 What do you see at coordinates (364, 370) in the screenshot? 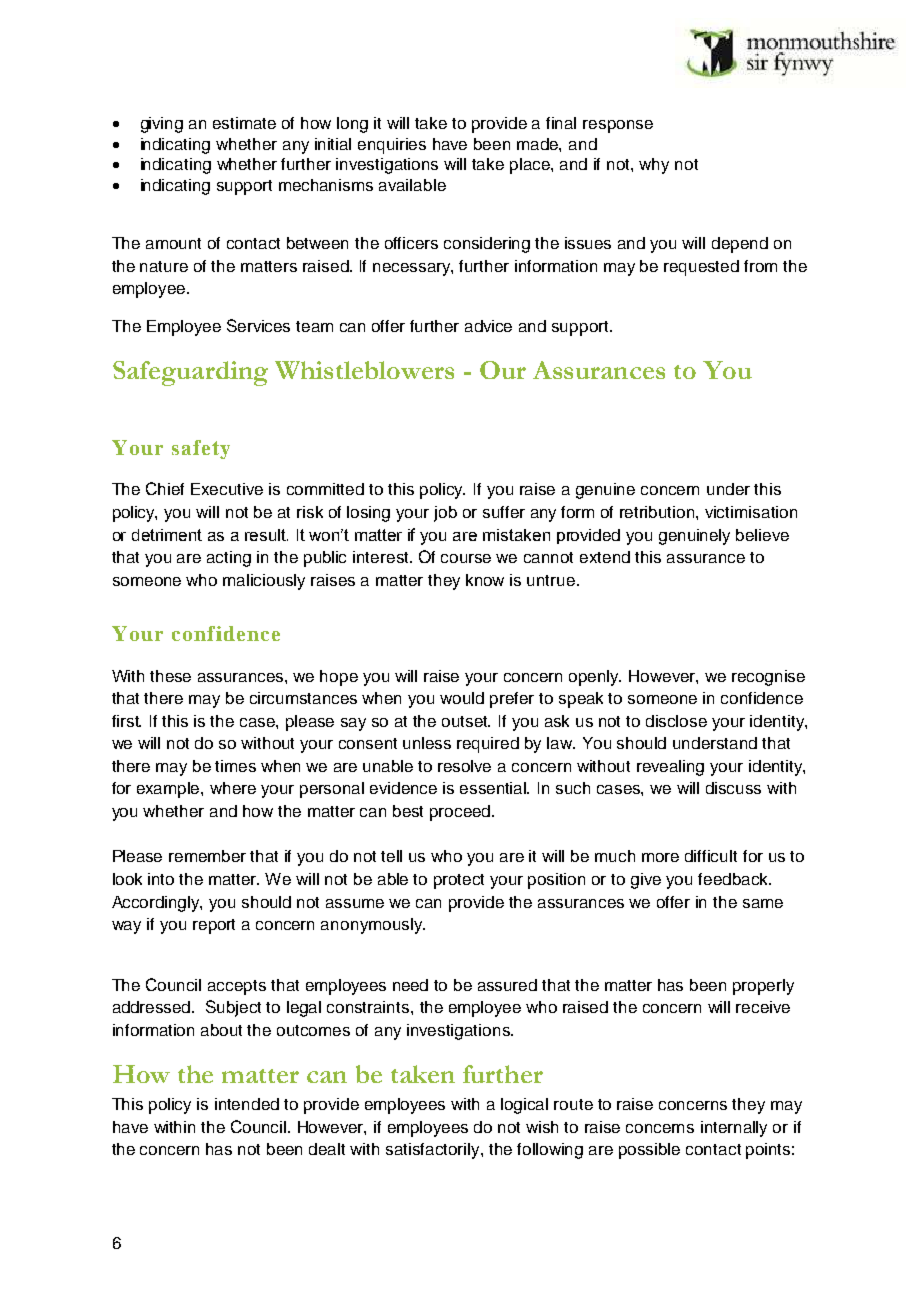
I see `Whistleblowers` at bounding box center [364, 370].
